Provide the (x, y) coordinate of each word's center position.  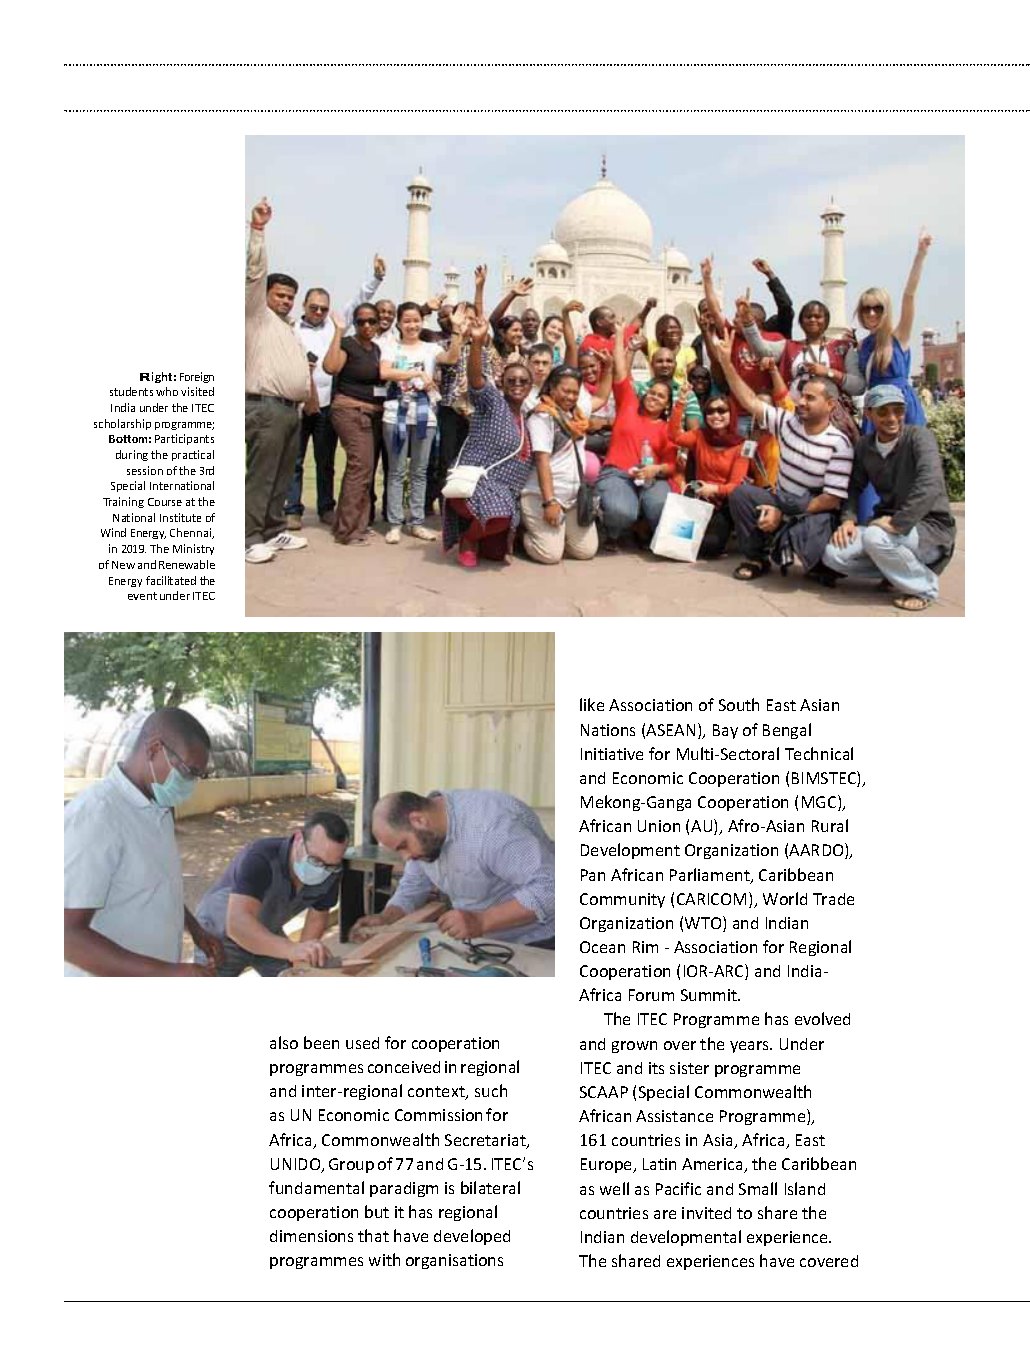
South (739, 704)
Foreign (197, 377)
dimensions (311, 1236)
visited (197, 391)
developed (472, 1237)
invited (706, 1213)
